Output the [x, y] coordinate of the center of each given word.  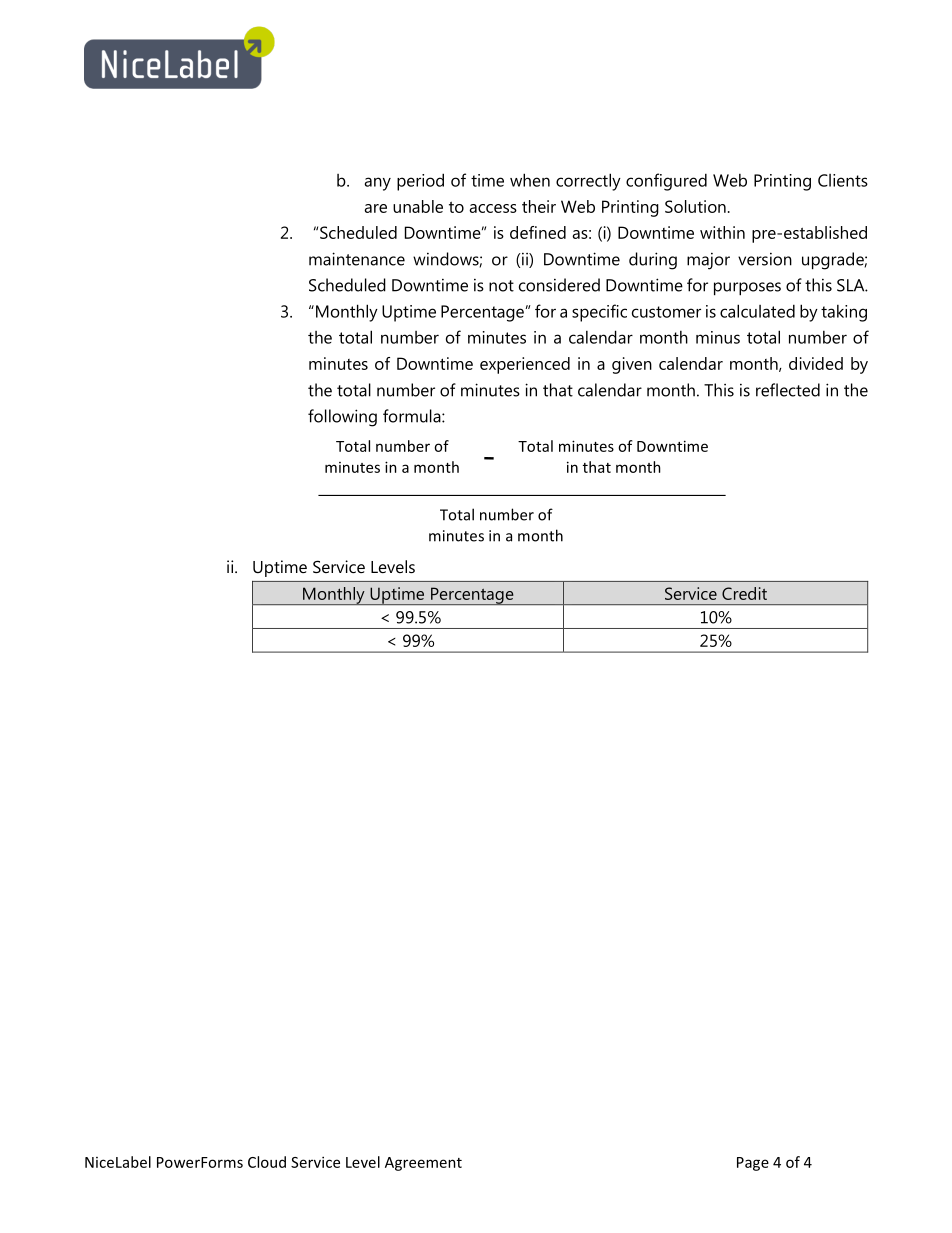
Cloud [267, 1162]
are [375, 208]
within [722, 232]
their [539, 206]
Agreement [423, 1164]
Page [753, 1164]
